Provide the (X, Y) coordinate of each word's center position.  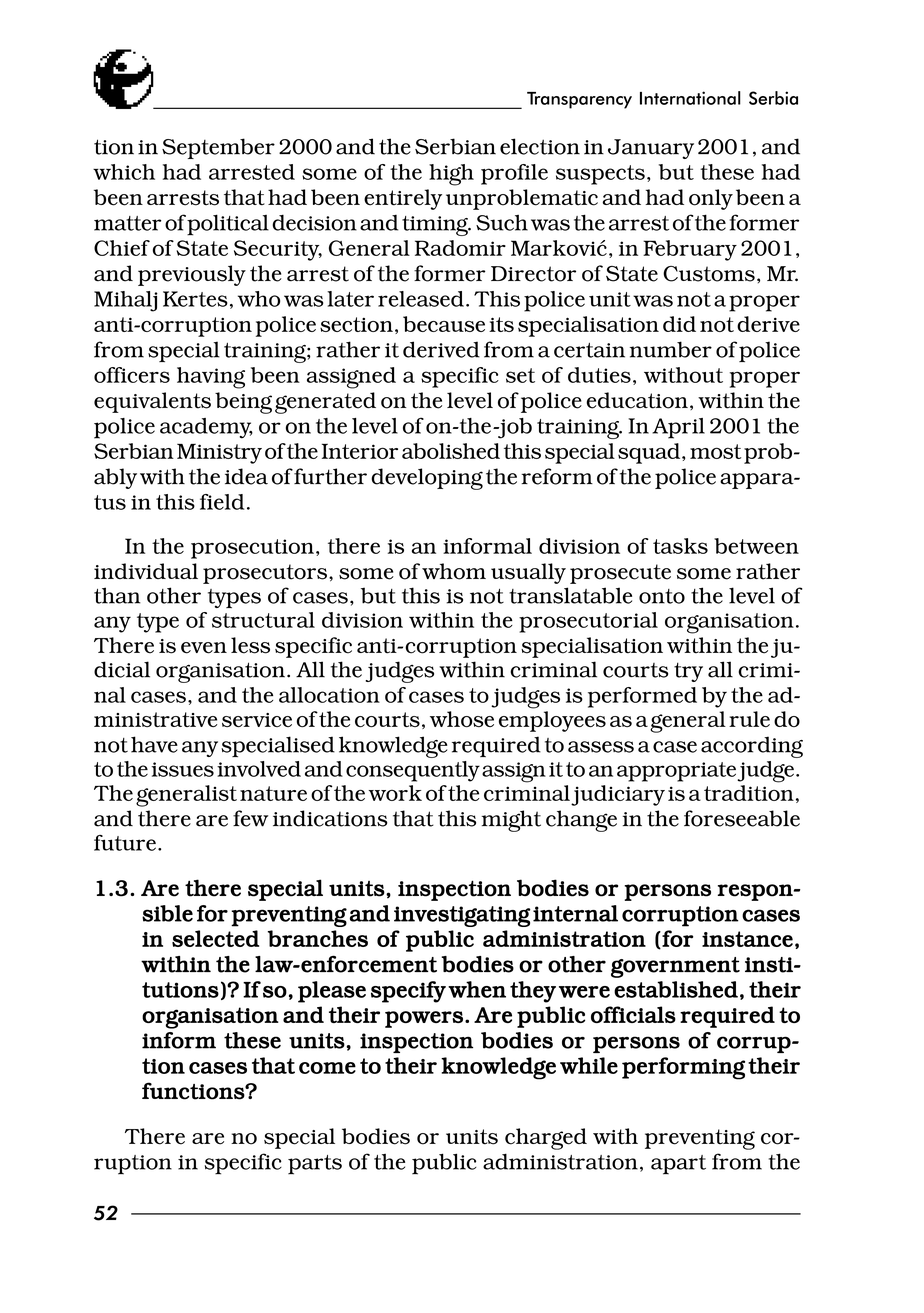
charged (546, 1139)
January (651, 149)
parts (315, 1165)
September (218, 148)
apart (678, 1165)
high (451, 175)
